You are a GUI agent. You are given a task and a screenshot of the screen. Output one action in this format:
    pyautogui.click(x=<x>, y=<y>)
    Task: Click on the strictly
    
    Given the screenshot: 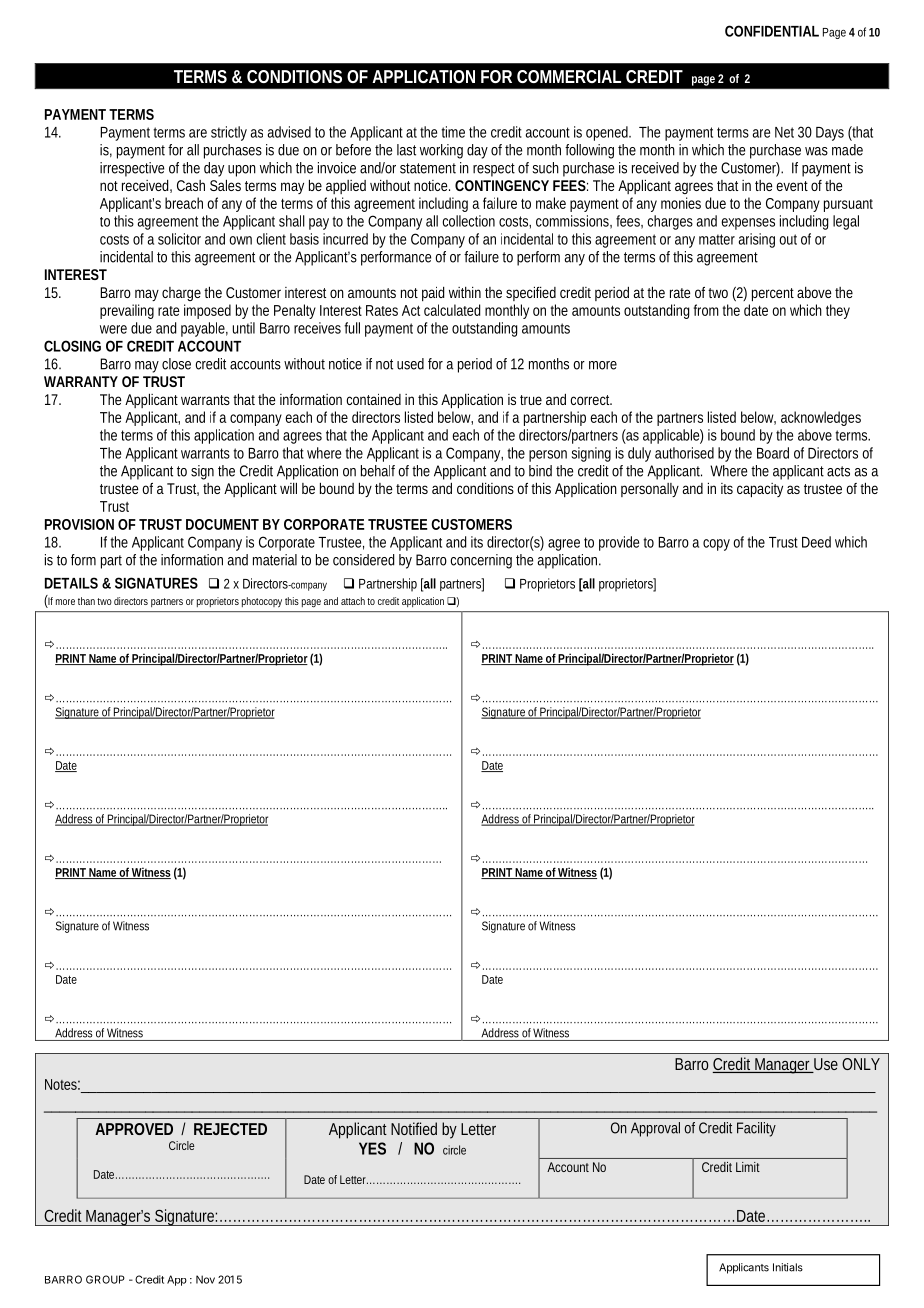 What is the action you would take?
    pyautogui.click(x=229, y=133)
